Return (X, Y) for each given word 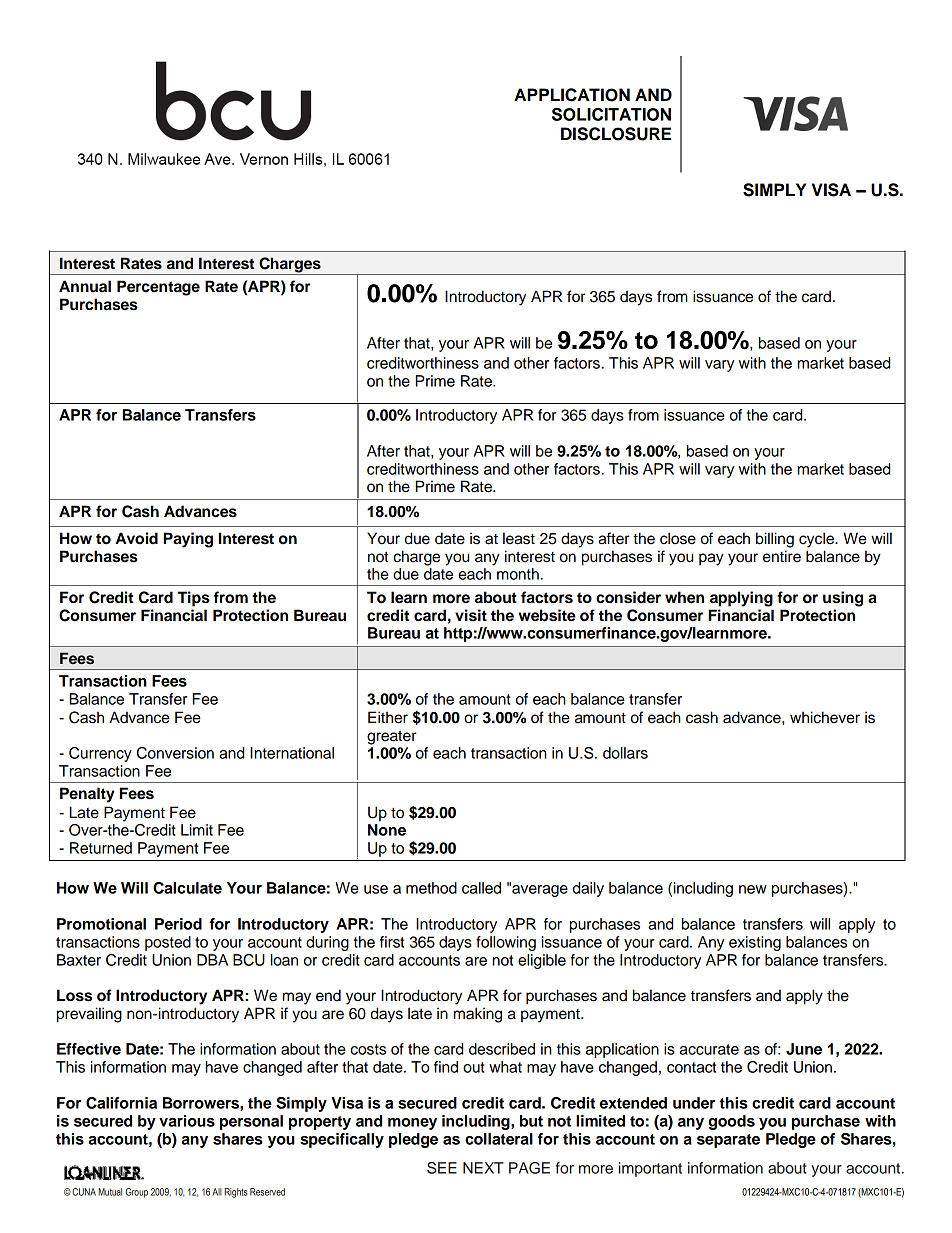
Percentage (158, 288)
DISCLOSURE (616, 134)
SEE (442, 1168)
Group (137, 1193)
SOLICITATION (611, 114)
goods (731, 1122)
